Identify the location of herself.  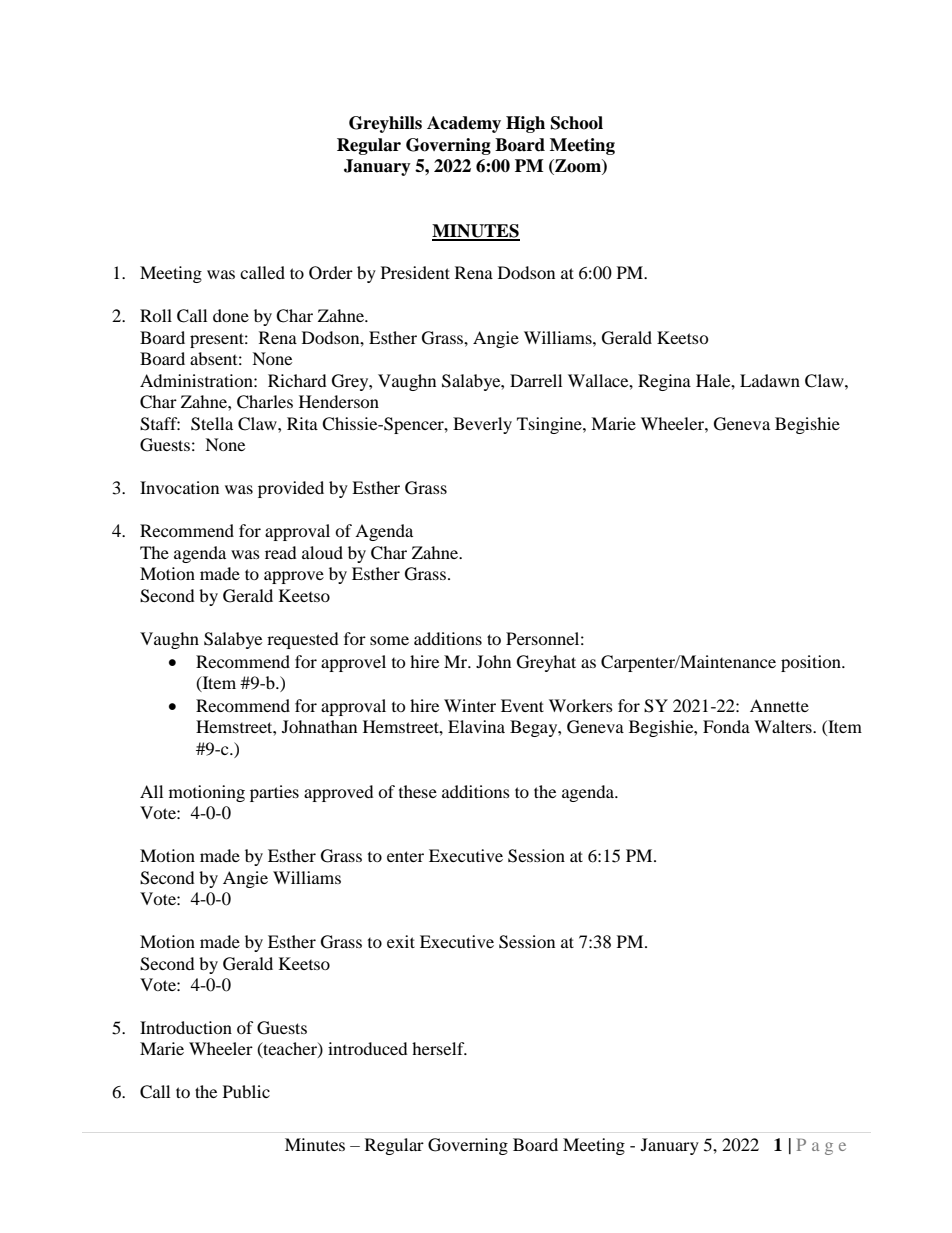
(439, 1048).
